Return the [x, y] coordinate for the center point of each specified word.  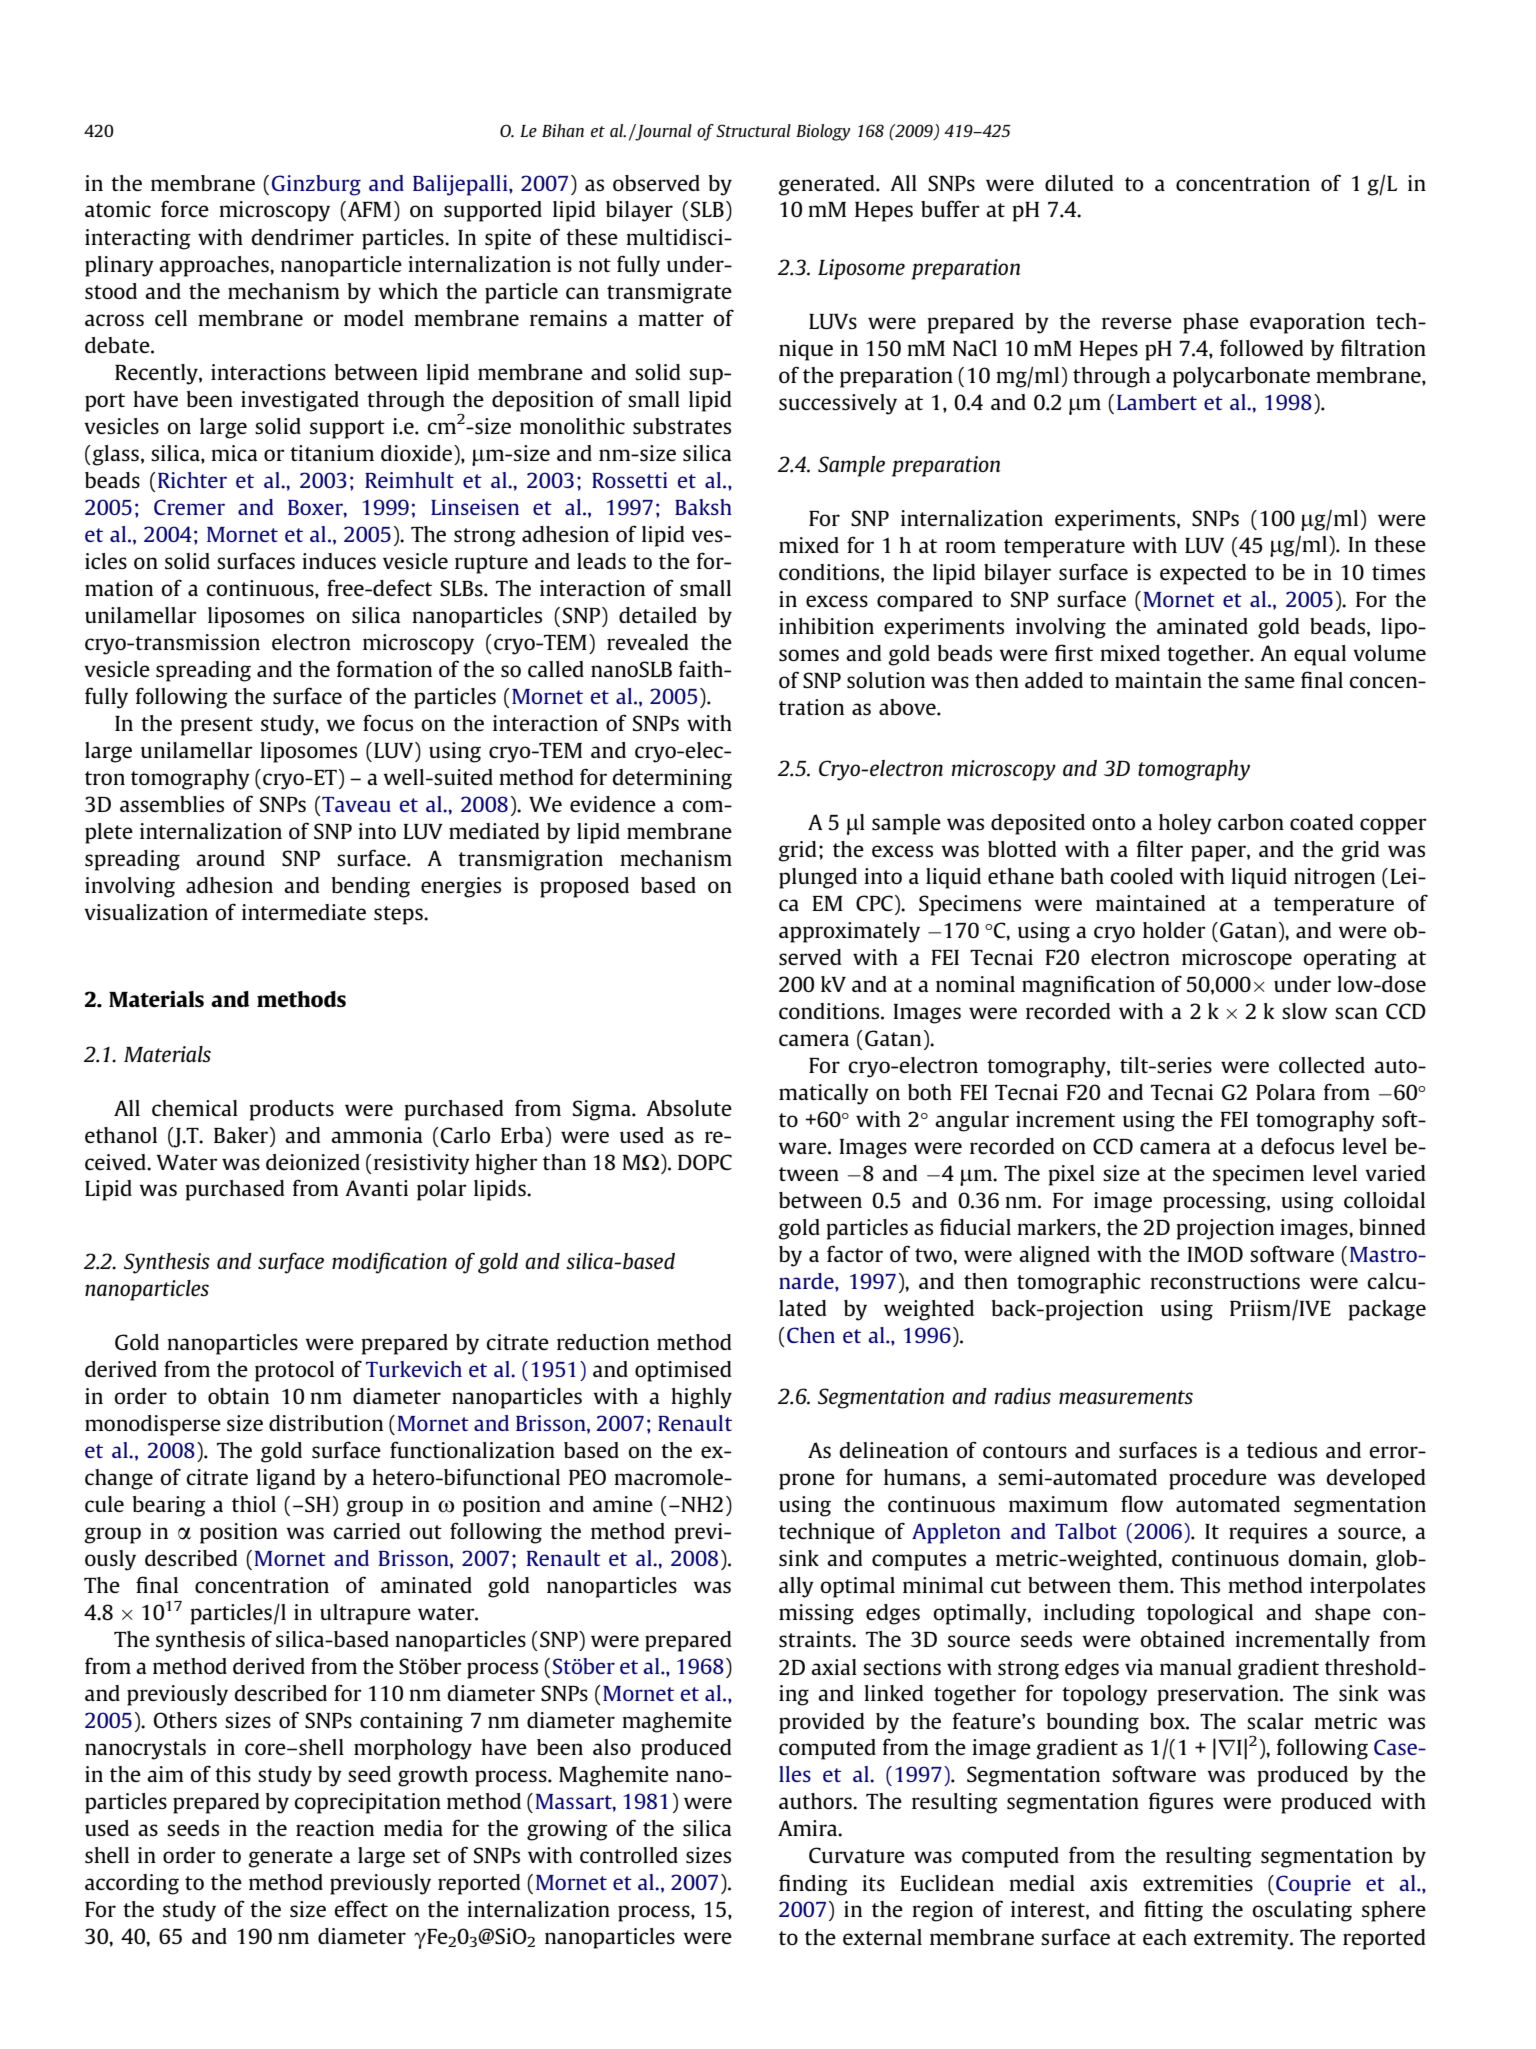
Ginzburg [316, 185]
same [1270, 682]
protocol [294, 1371]
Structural [753, 130]
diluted [1079, 183]
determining [672, 779]
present [216, 726]
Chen [811, 1335]
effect [361, 1908]
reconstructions [1225, 1281]
